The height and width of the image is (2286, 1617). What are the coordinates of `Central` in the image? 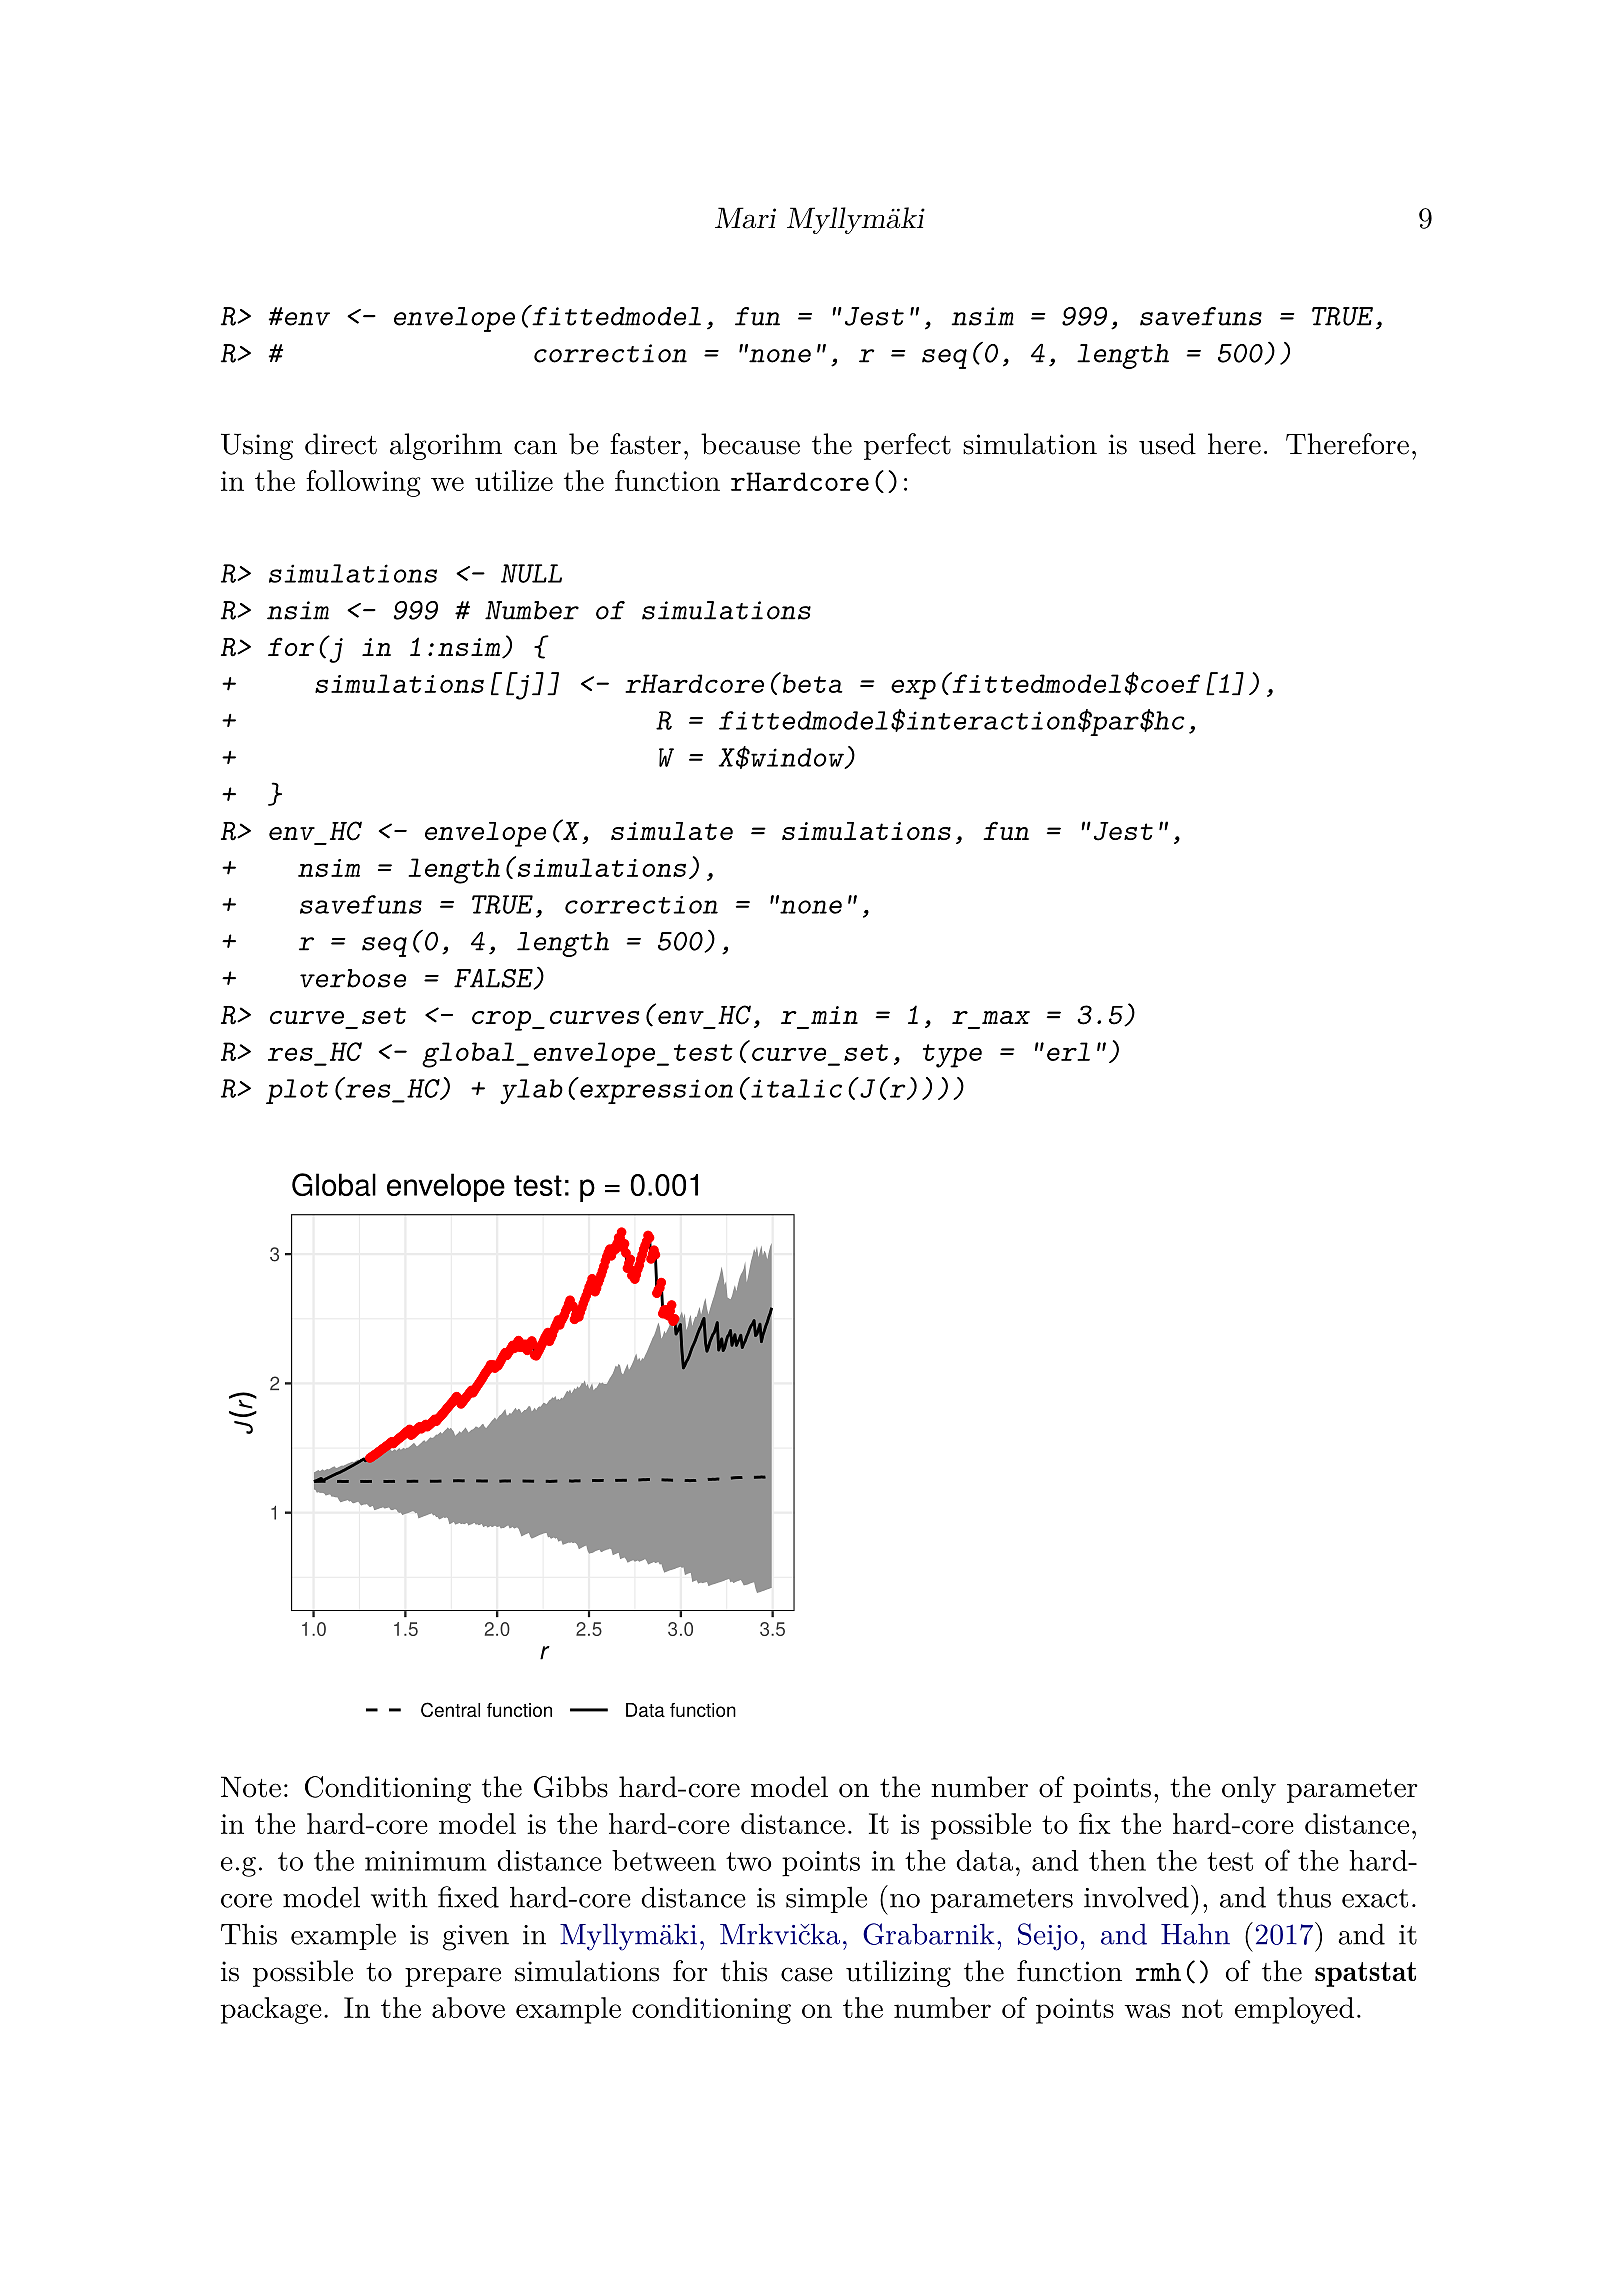 It's located at (450, 1709).
